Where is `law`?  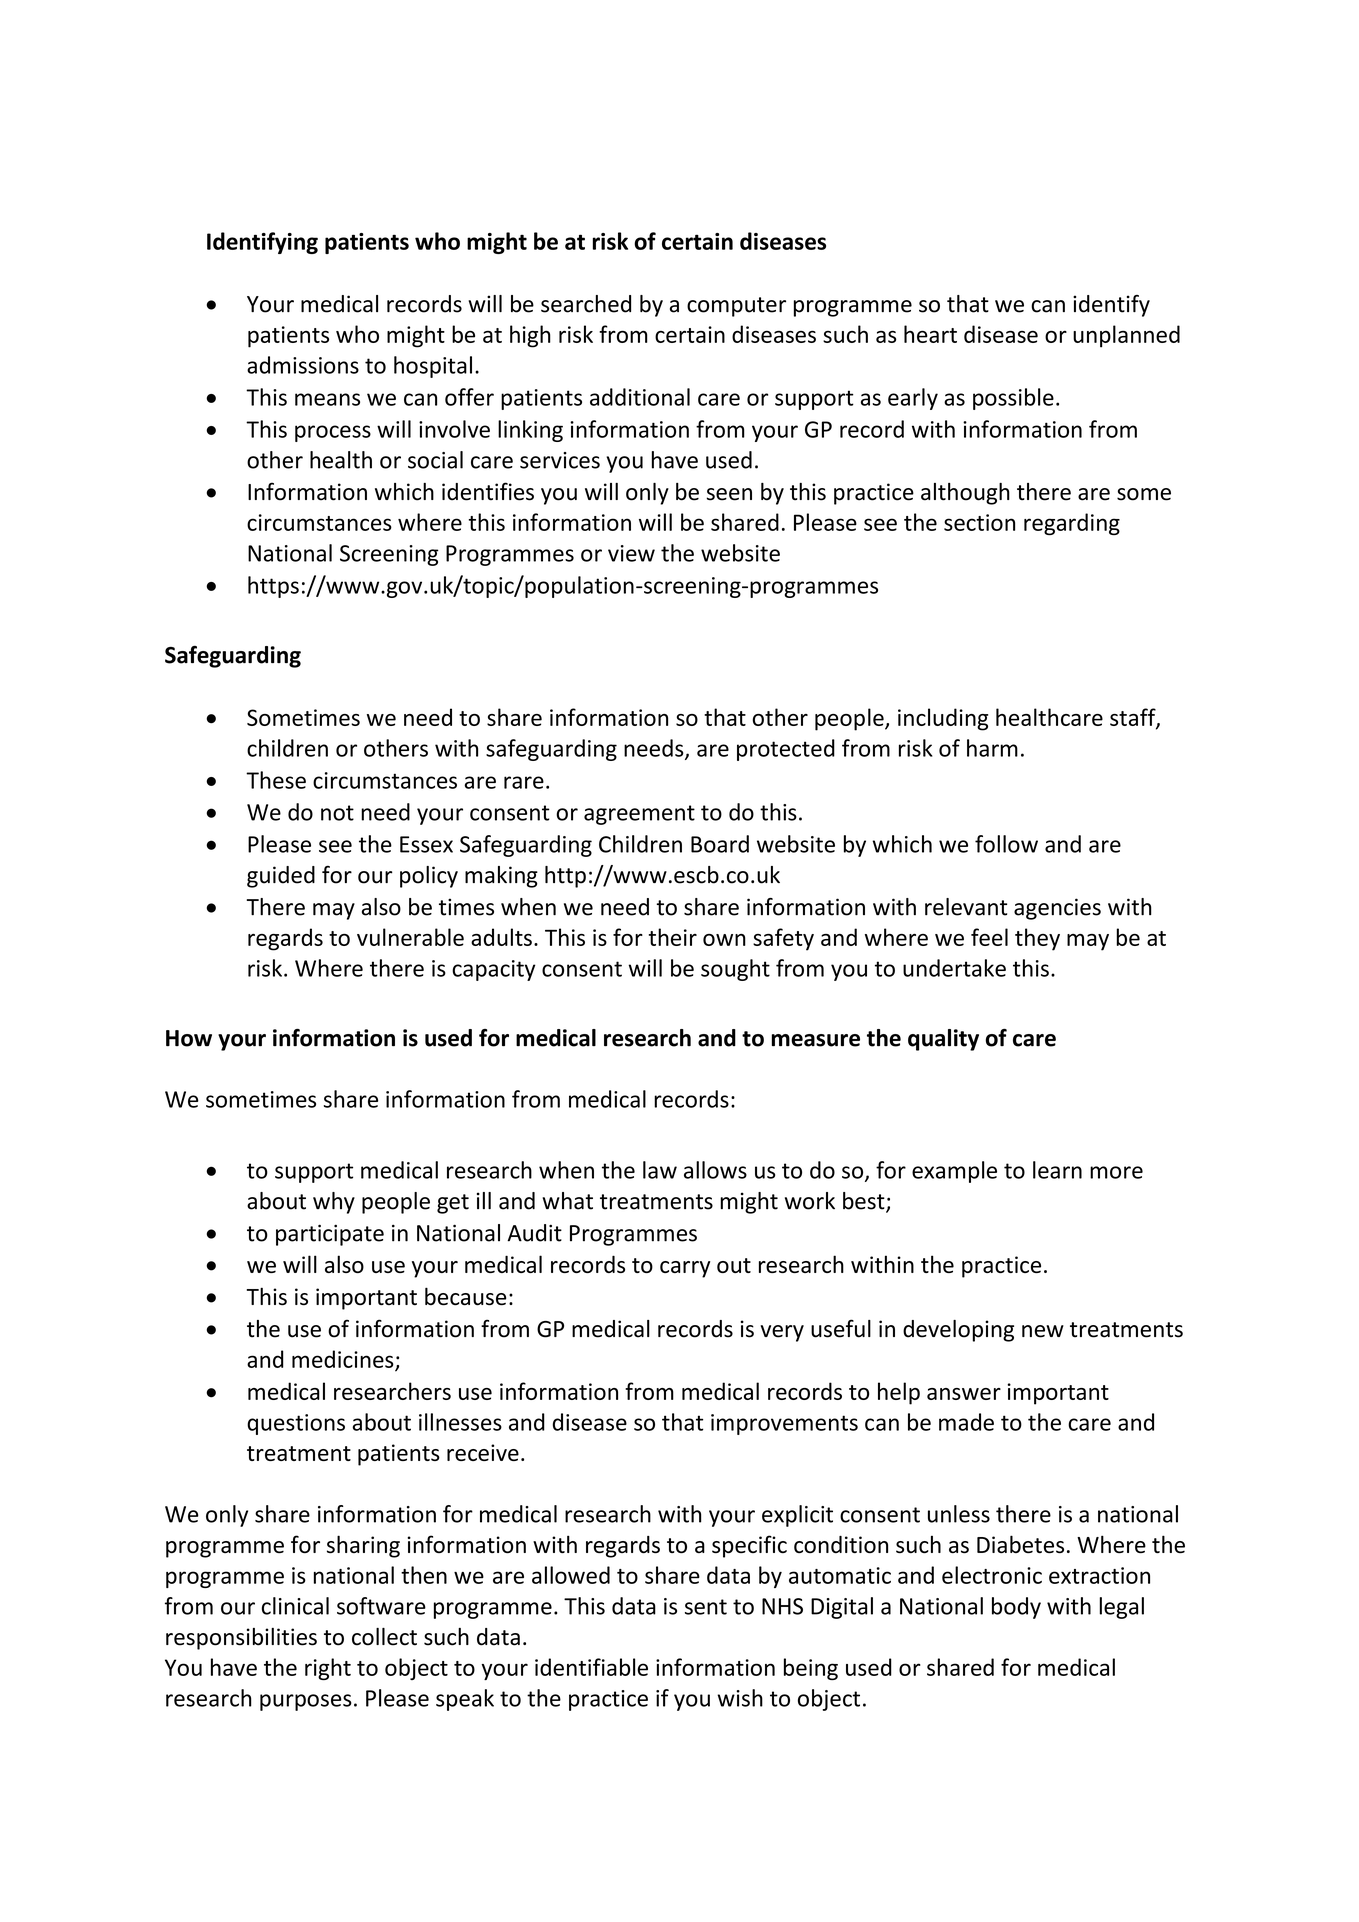 law is located at coordinates (660, 1170).
